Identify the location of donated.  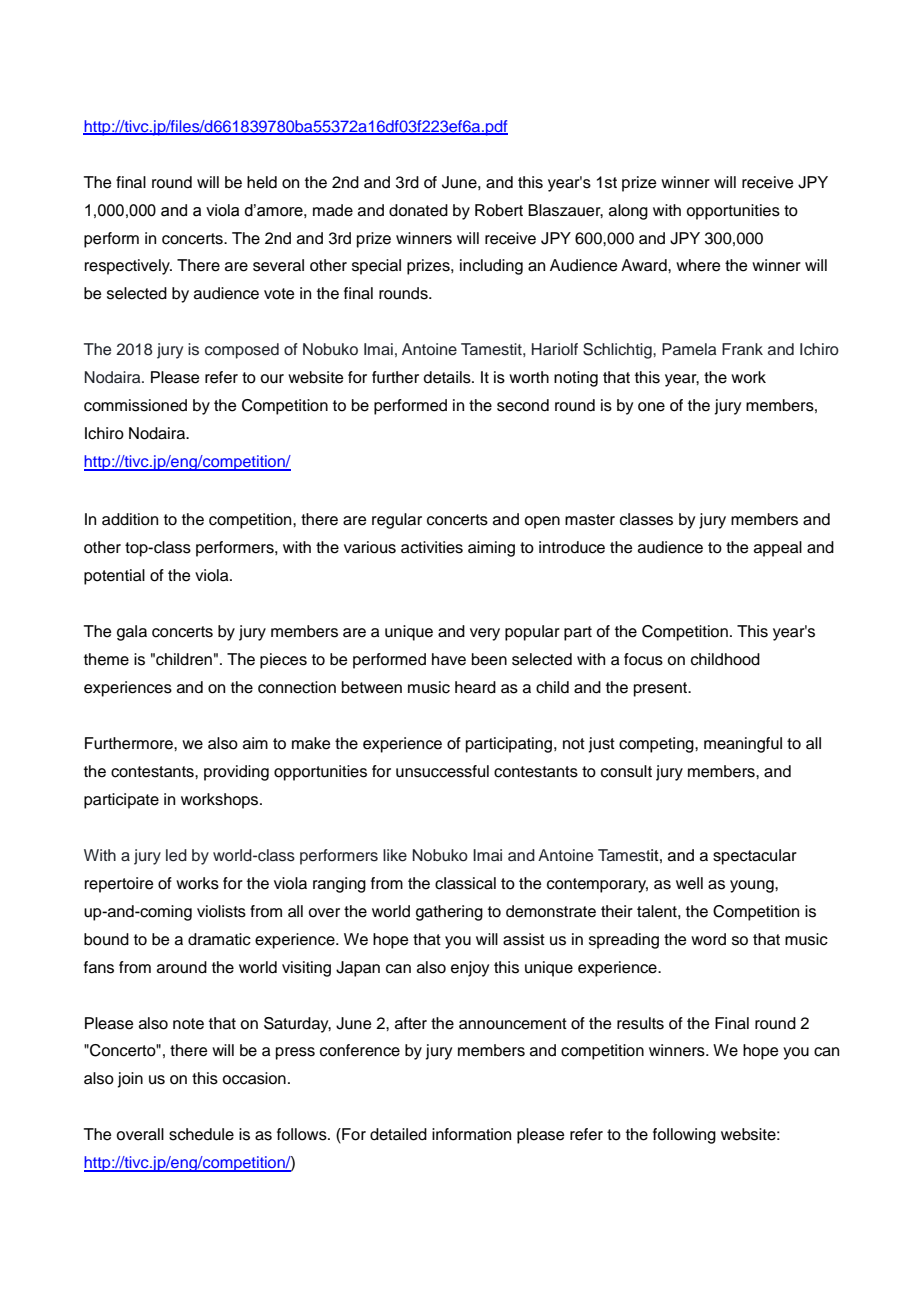
(418, 210).
